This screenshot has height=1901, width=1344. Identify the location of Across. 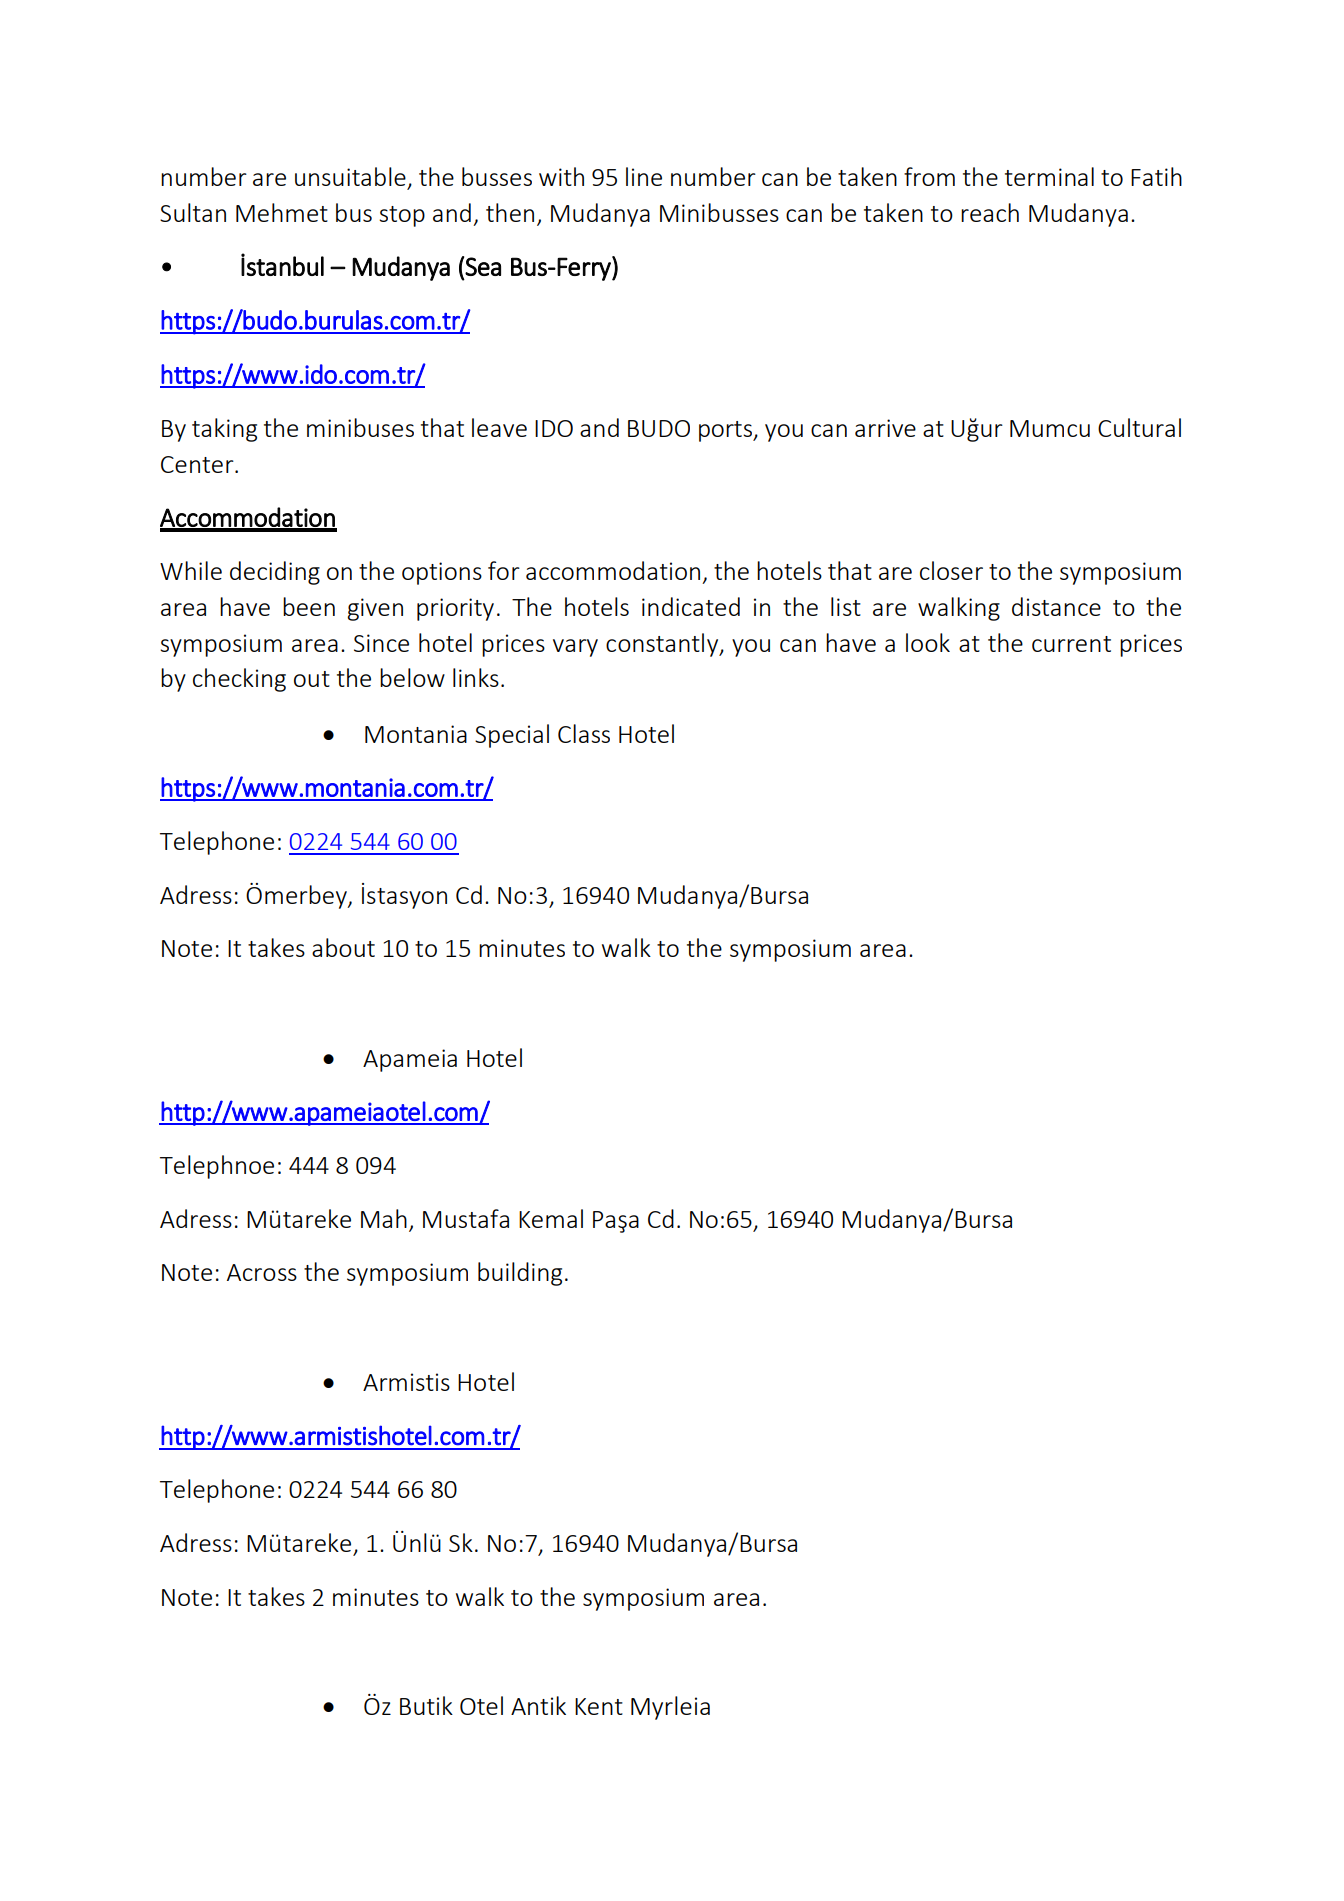
(262, 1272).
